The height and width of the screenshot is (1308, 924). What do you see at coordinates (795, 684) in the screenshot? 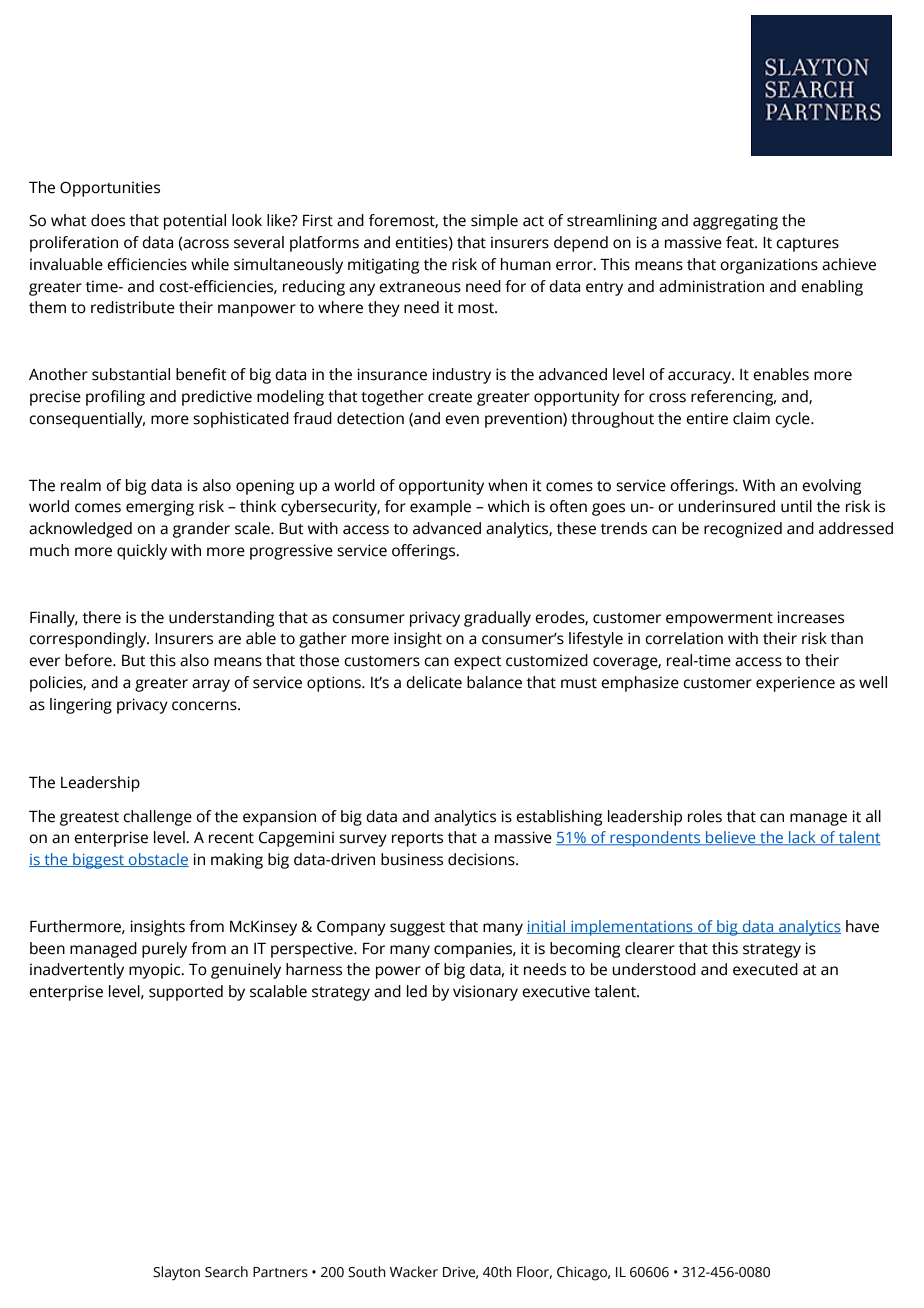
I see `experience` at bounding box center [795, 684].
